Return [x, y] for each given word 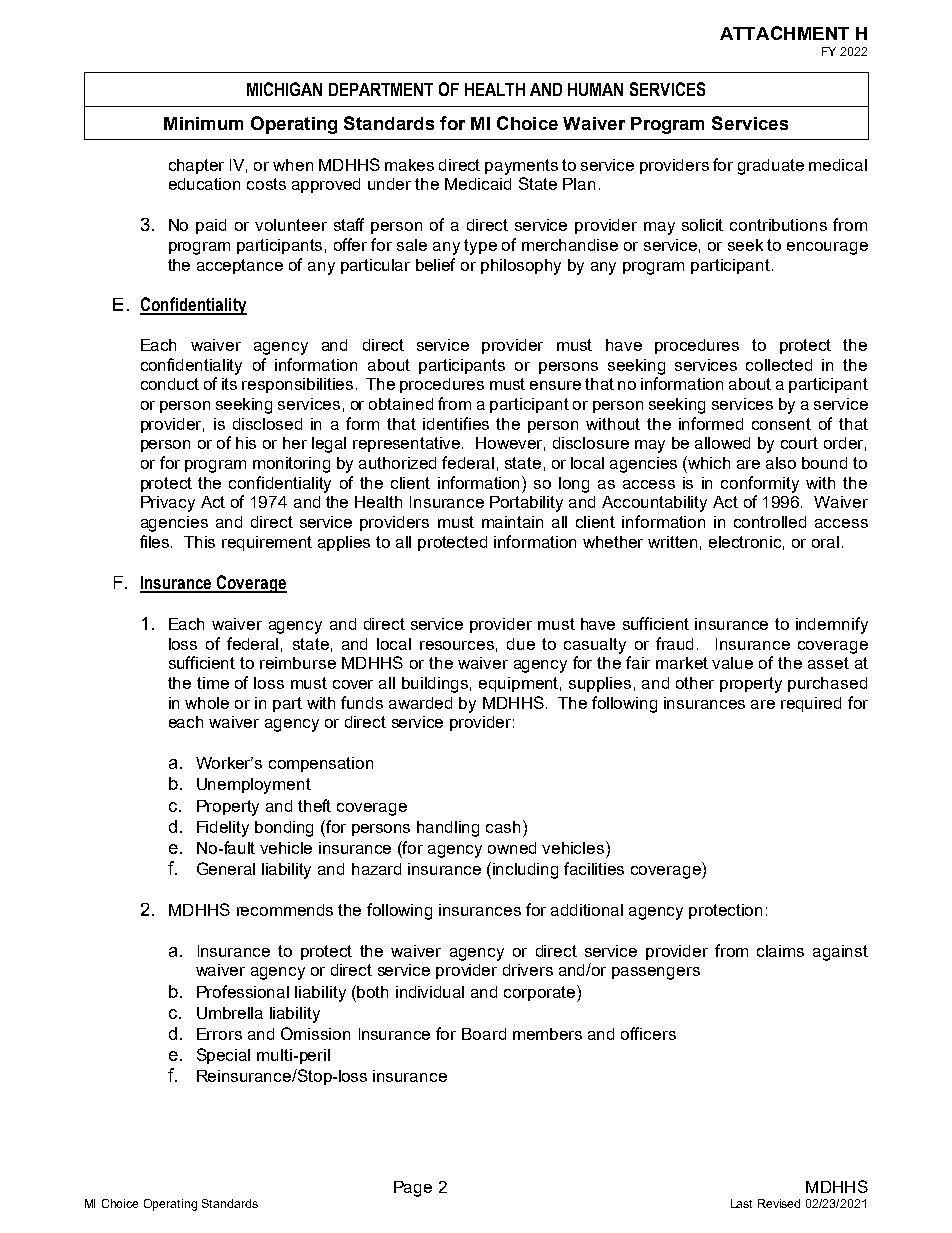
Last [741, 1203]
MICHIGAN [284, 89]
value [732, 663]
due [521, 644]
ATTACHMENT [784, 33]
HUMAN [595, 89]
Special [223, 1056]
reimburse [298, 663]
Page [413, 1189]
